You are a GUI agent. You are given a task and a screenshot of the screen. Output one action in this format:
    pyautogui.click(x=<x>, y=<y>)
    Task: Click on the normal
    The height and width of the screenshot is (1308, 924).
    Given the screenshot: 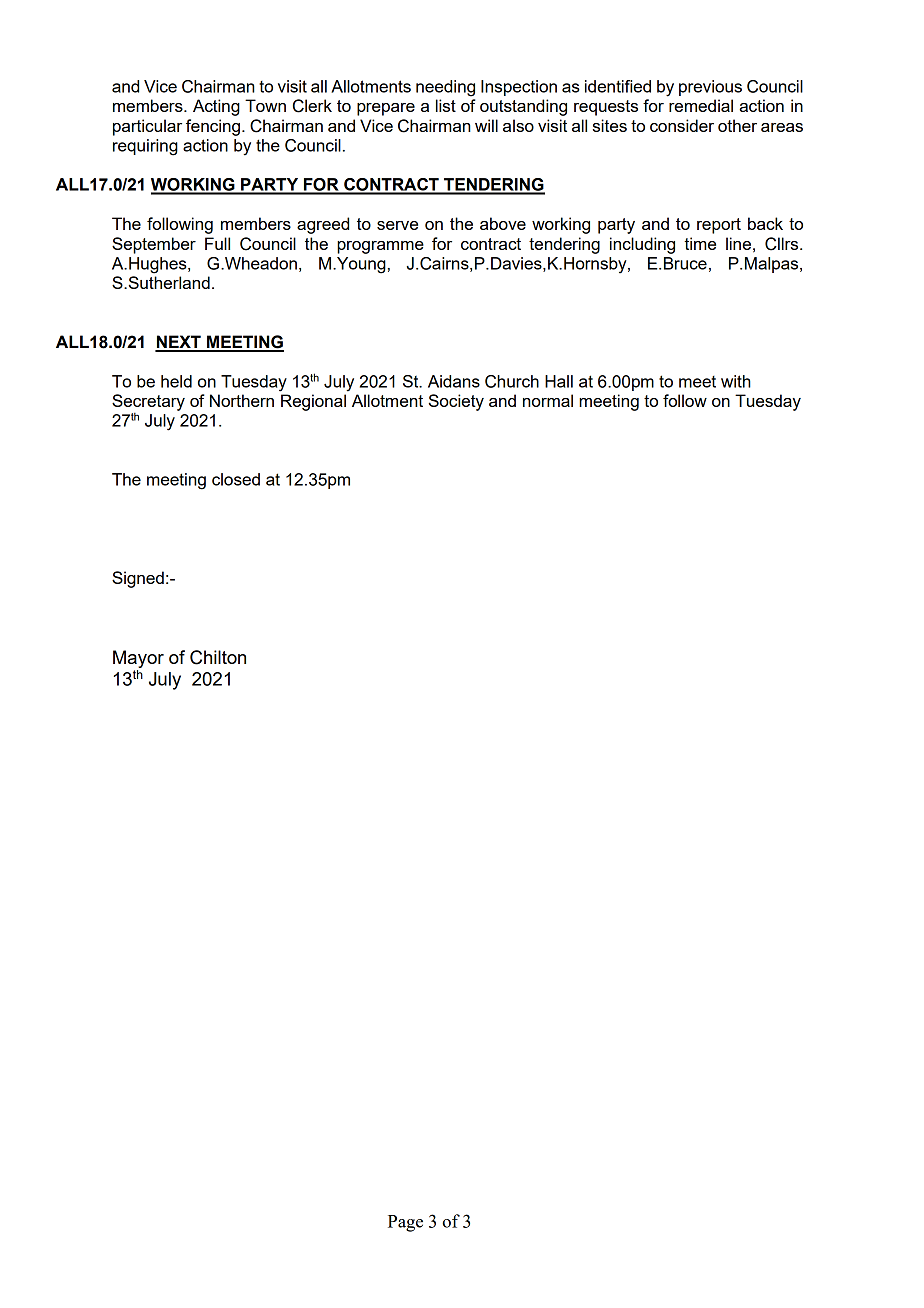 What is the action you would take?
    pyautogui.click(x=548, y=400)
